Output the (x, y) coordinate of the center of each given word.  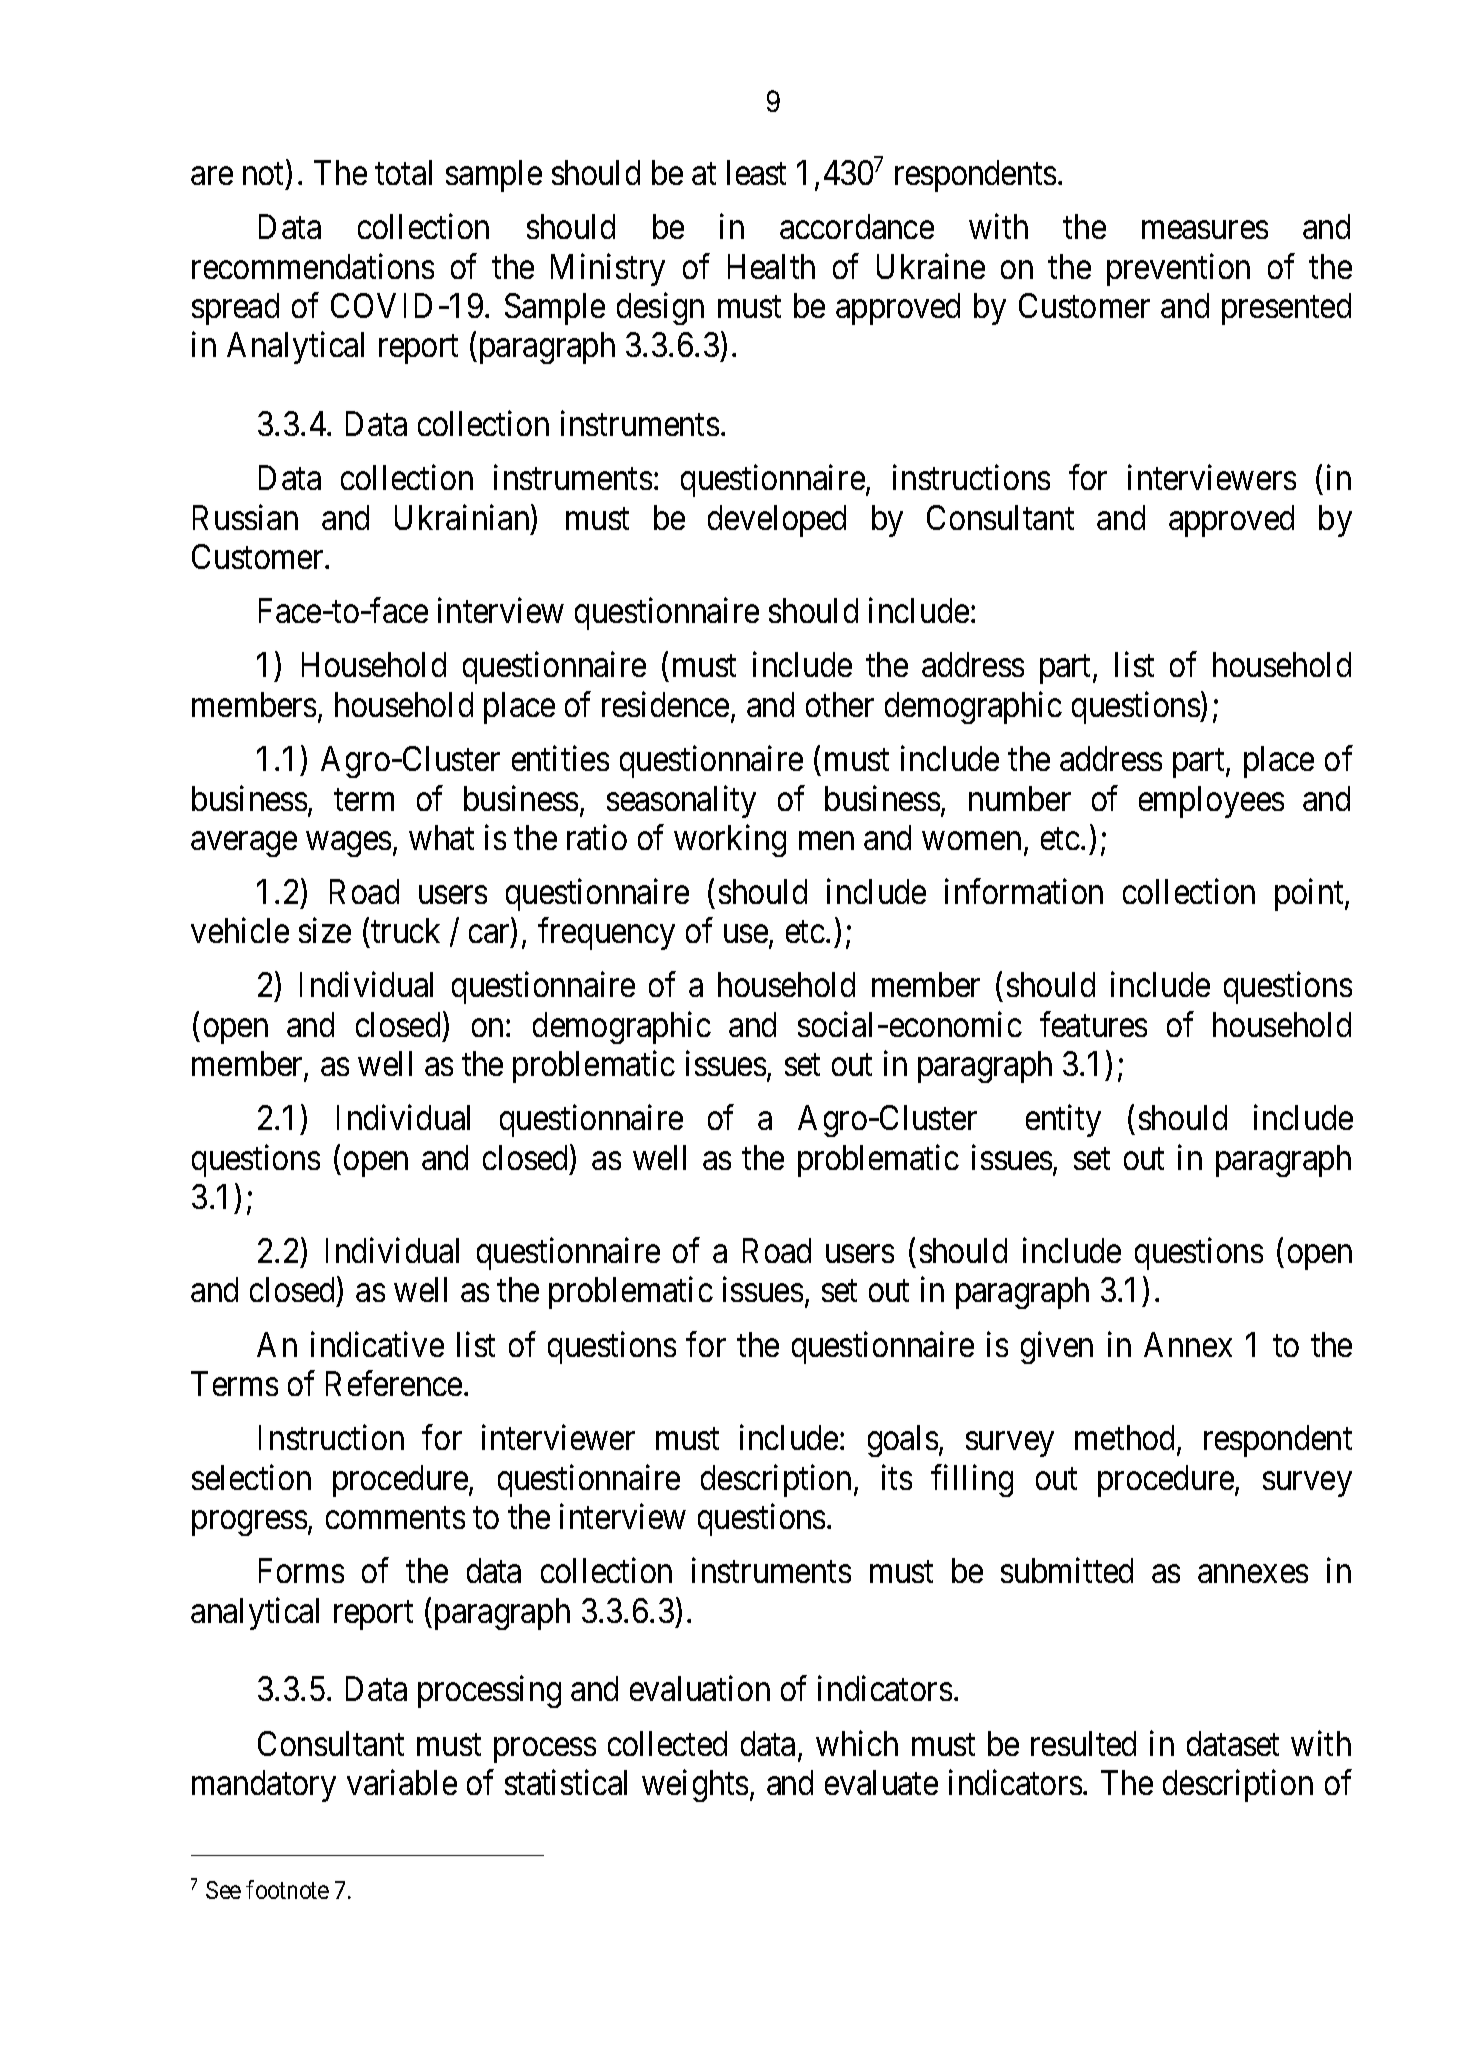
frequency (606, 934)
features (1093, 1024)
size (325, 930)
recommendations (313, 266)
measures (1205, 230)
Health (771, 266)
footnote (287, 1889)
